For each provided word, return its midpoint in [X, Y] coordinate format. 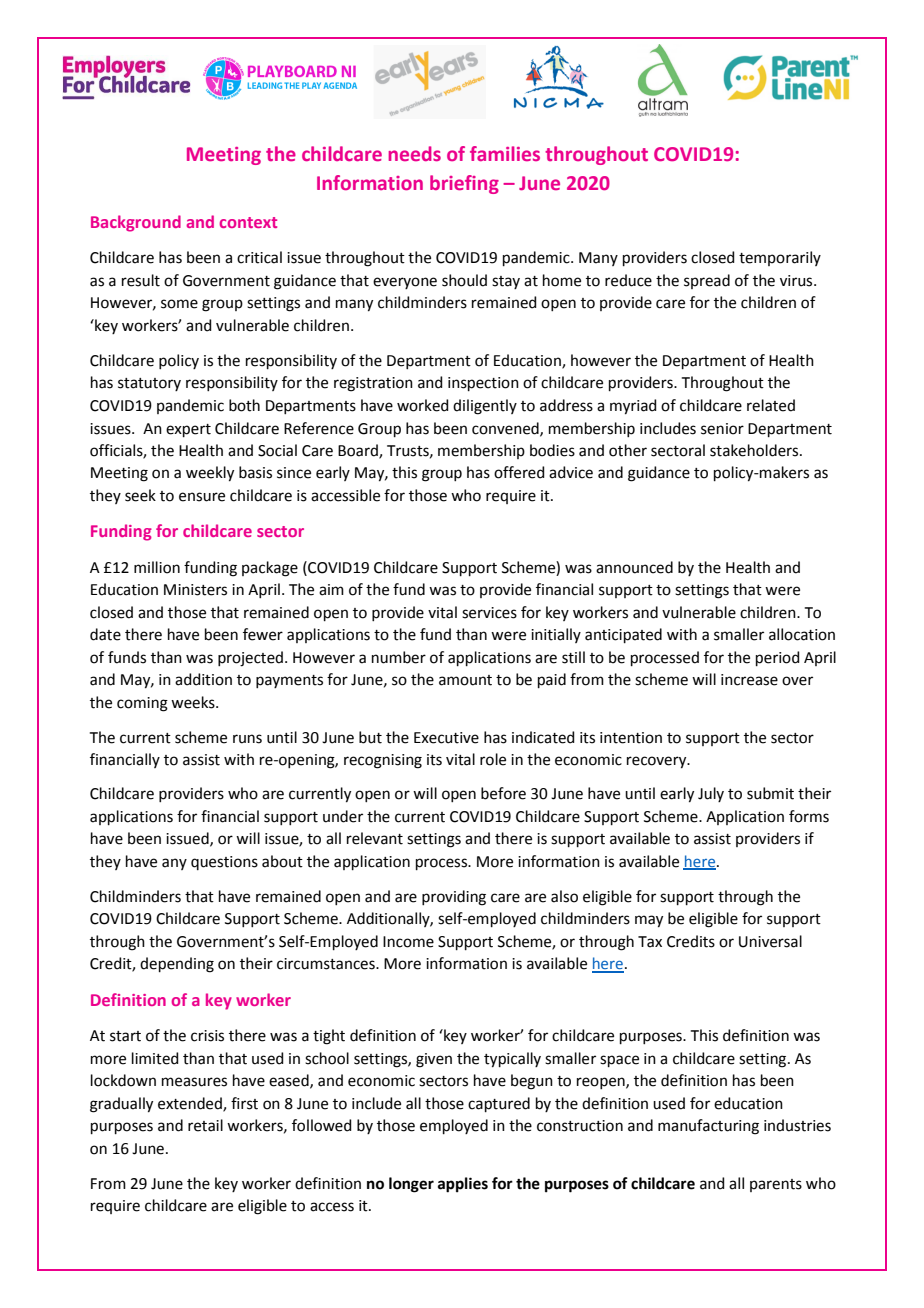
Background [136, 223]
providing [454, 898]
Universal [770, 941]
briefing [464, 184]
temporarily [780, 258]
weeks [194, 702]
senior [722, 429]
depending [177, 965]
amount [465, 680]
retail [205, 1125]
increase [749, 680]
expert [188, 430]
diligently [485, 407]
